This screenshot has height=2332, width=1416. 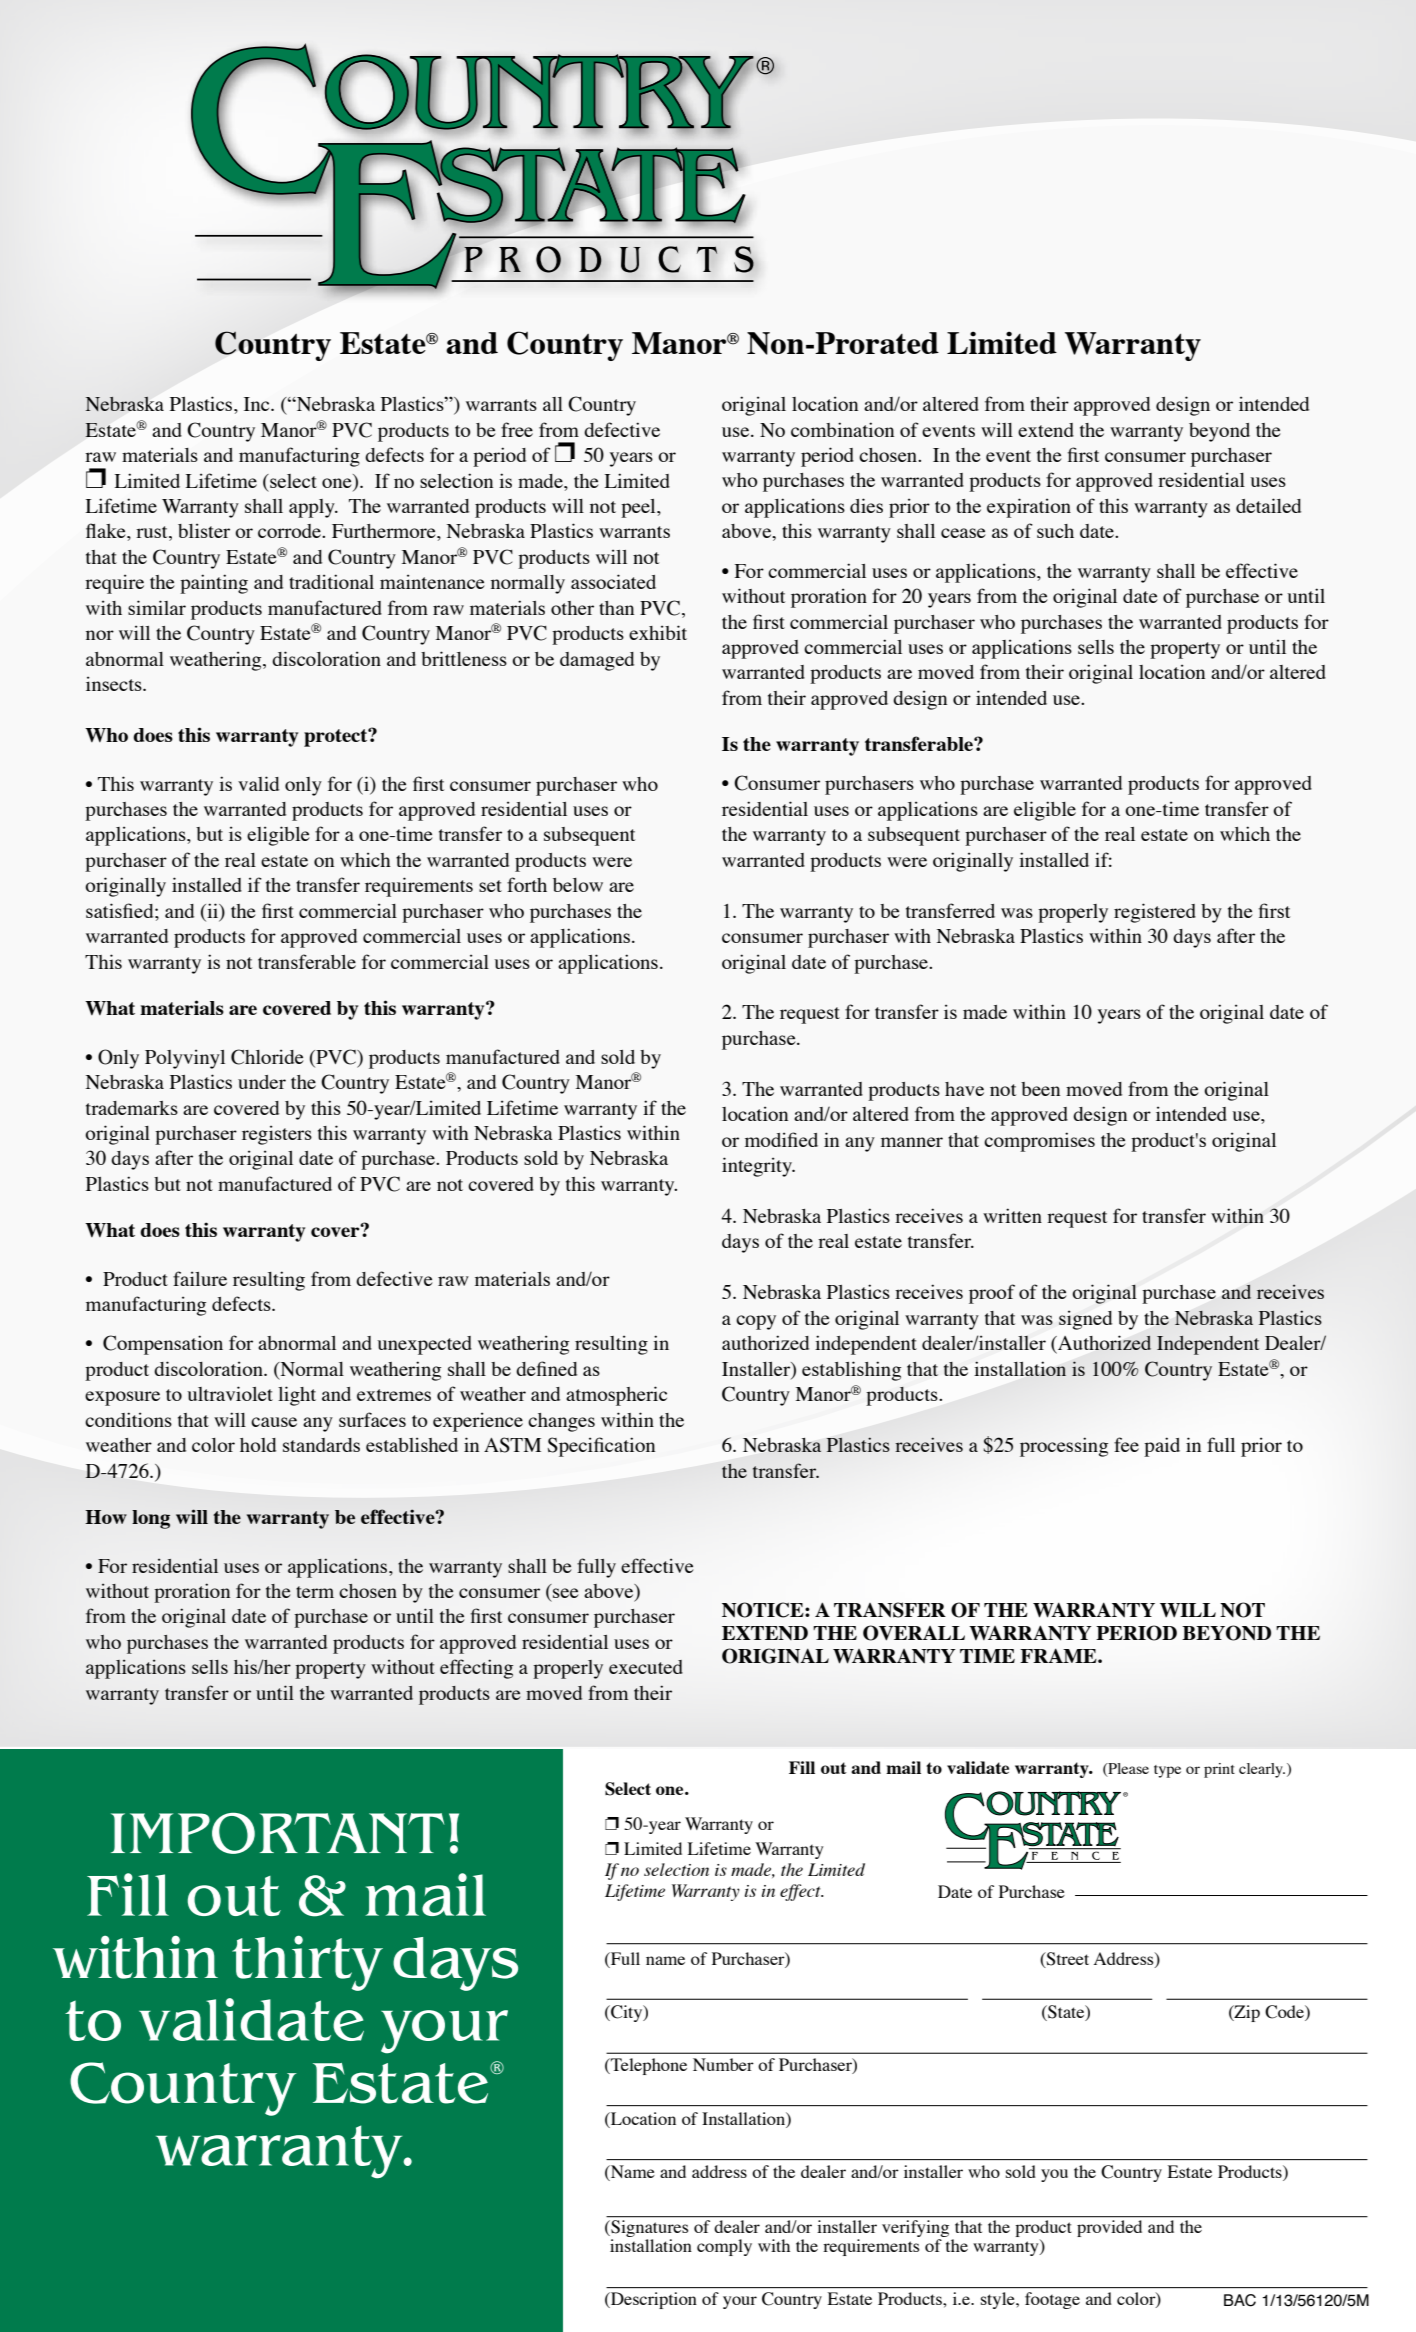 What do you see at coordinates (781, 1139) in the screenshot?
I see `modified` at bounding box center [781, 1139].
